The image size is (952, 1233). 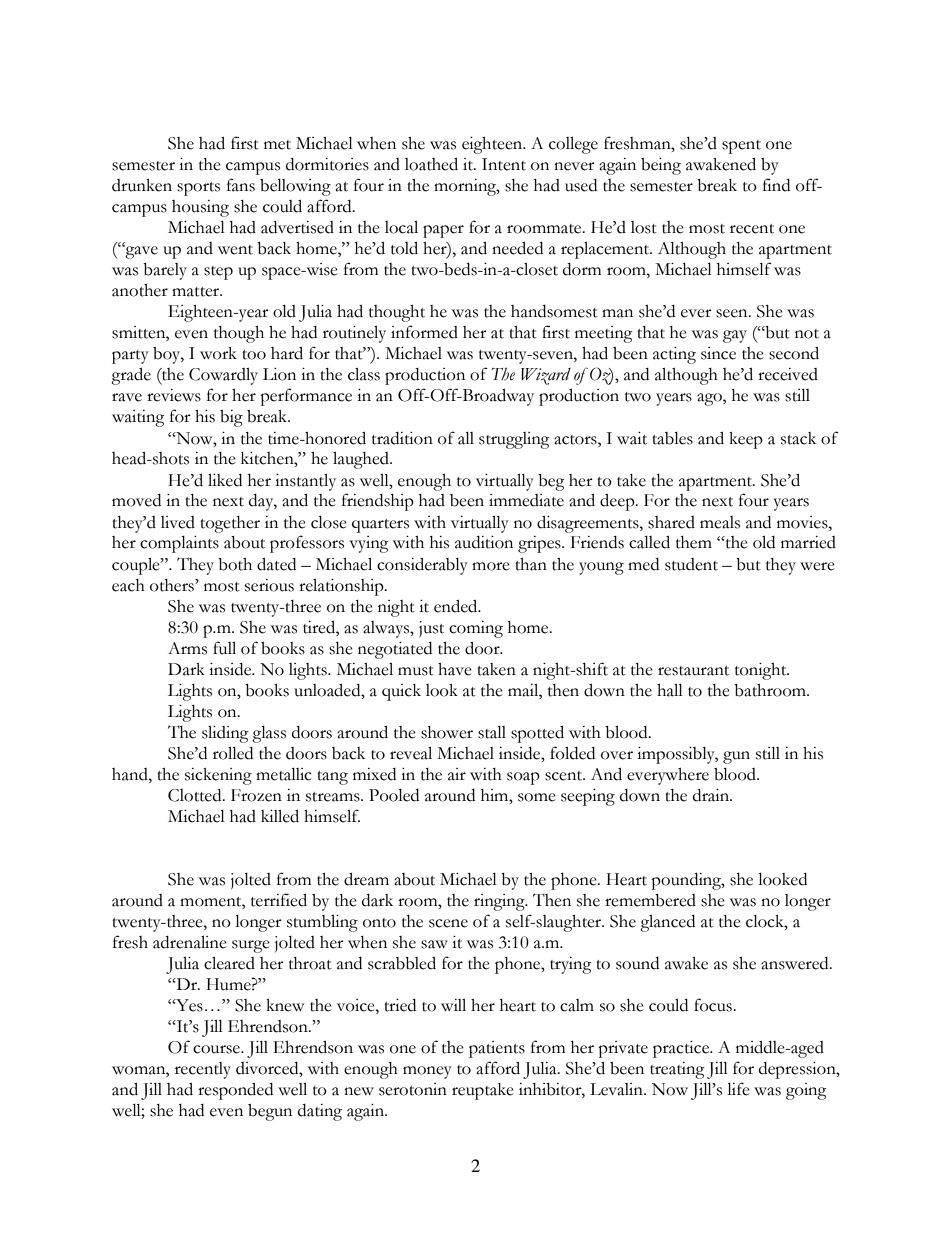 What do you see at coordinates (693, 671) in the document?
I see `restaurant` at bounding box center [693, 671].
